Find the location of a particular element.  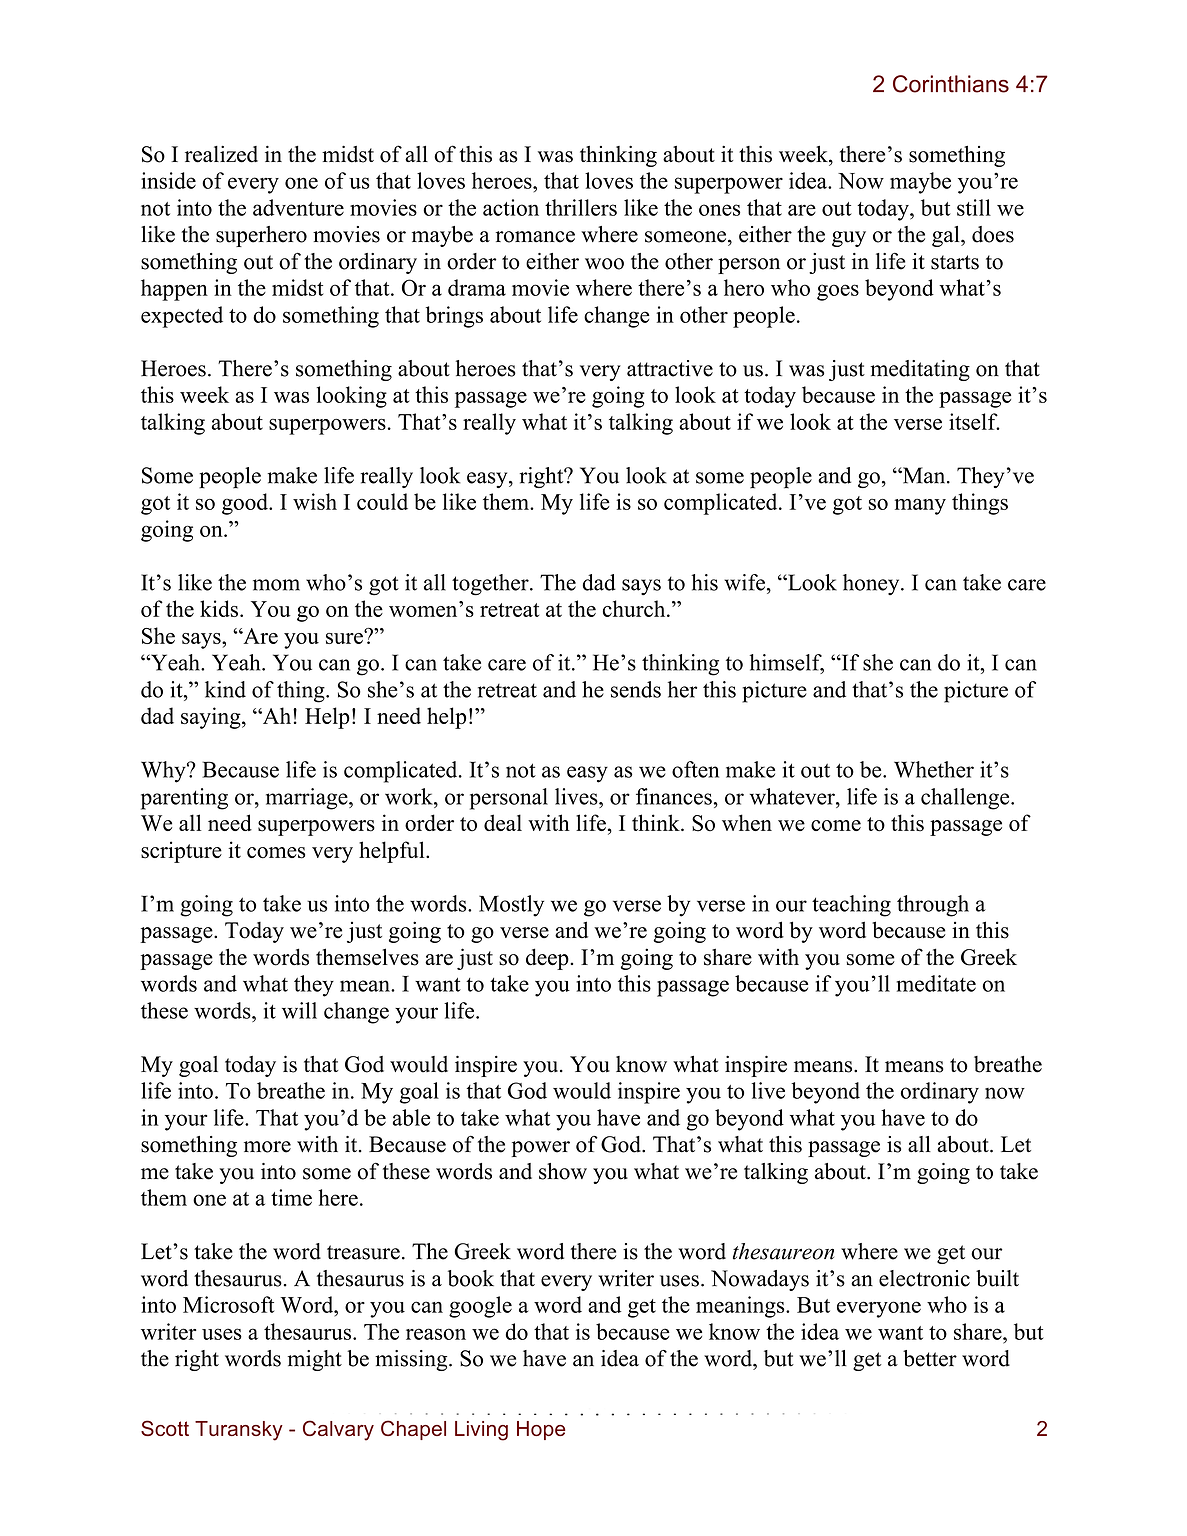

church is located at coordinates (635, 608).
